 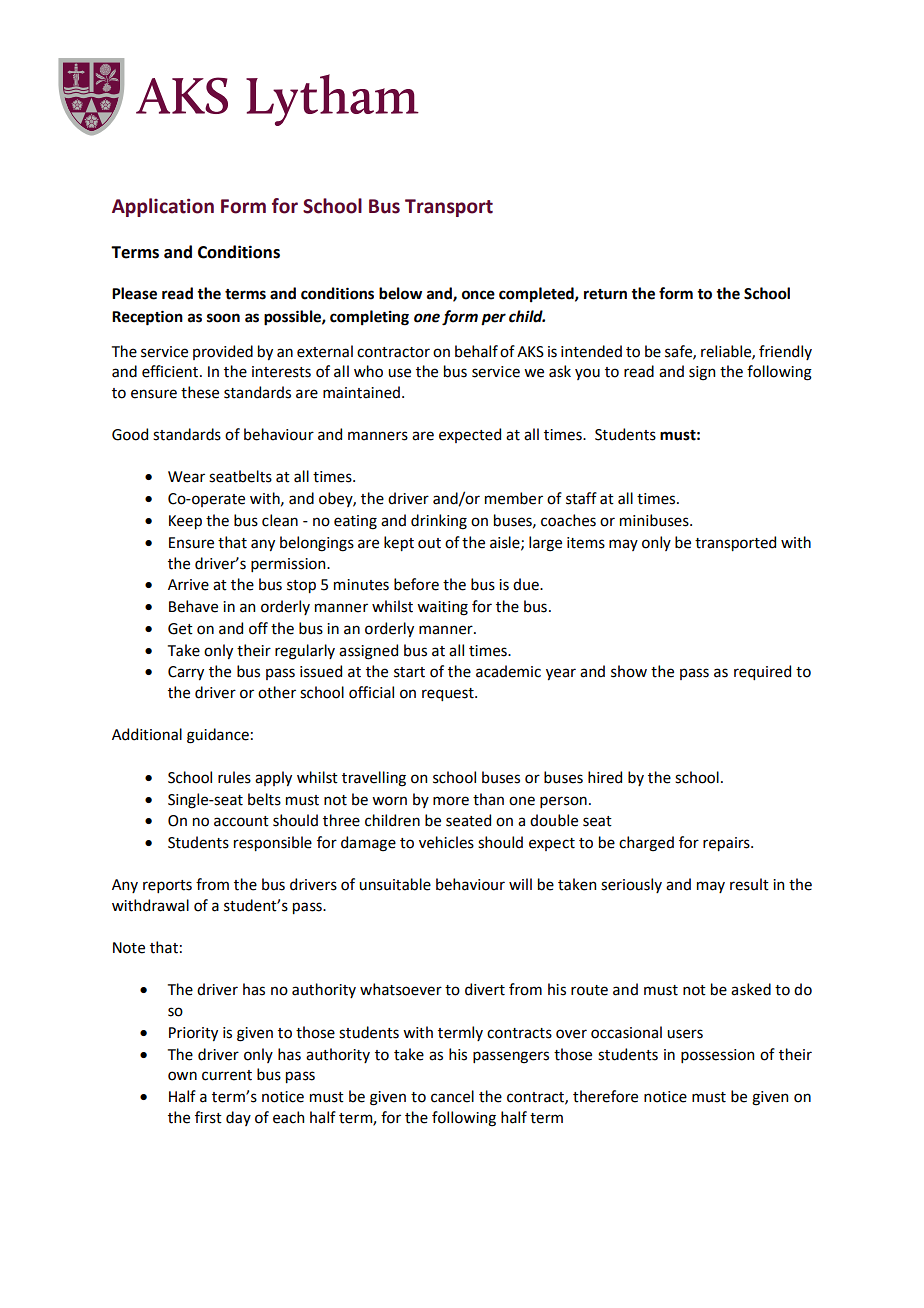 What do you see at coordinates (395, 884) in the image?
I see `unsuitable` at bounding box center [395, 884].
